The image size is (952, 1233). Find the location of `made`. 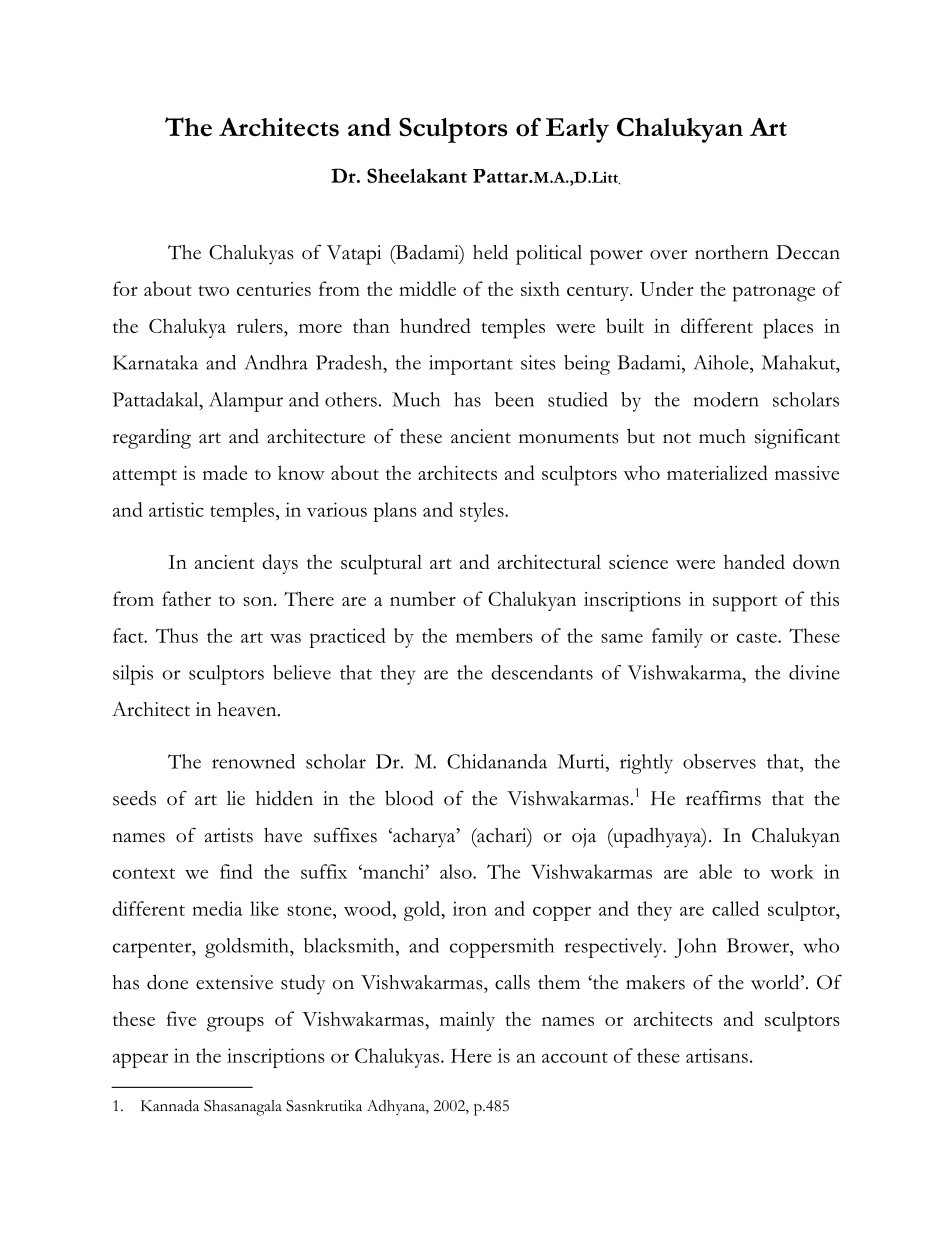

made is located at coordinates (225, 472).
